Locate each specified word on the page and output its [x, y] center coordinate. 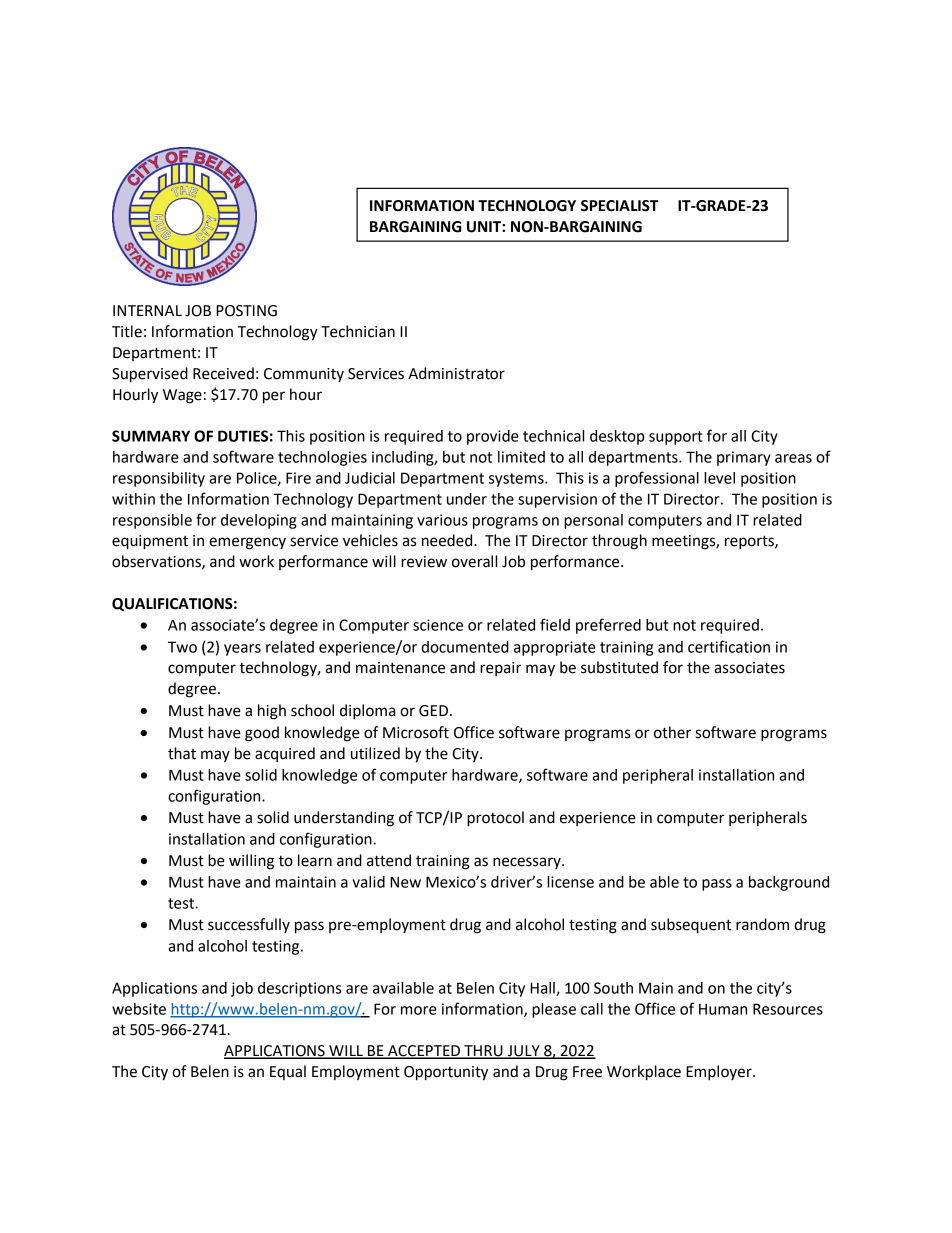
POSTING [246, 311]
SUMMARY [151, 436]
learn [315, 860]
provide [493, 437]
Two [182, 647]
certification [729, 646]
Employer [720, 1073]
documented [465, 647]
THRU [483, 1051]
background [789, 883]
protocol [495, 819]
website [139, 1009]
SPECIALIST [620, 206]
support [676, 438]
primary [744, 458]
